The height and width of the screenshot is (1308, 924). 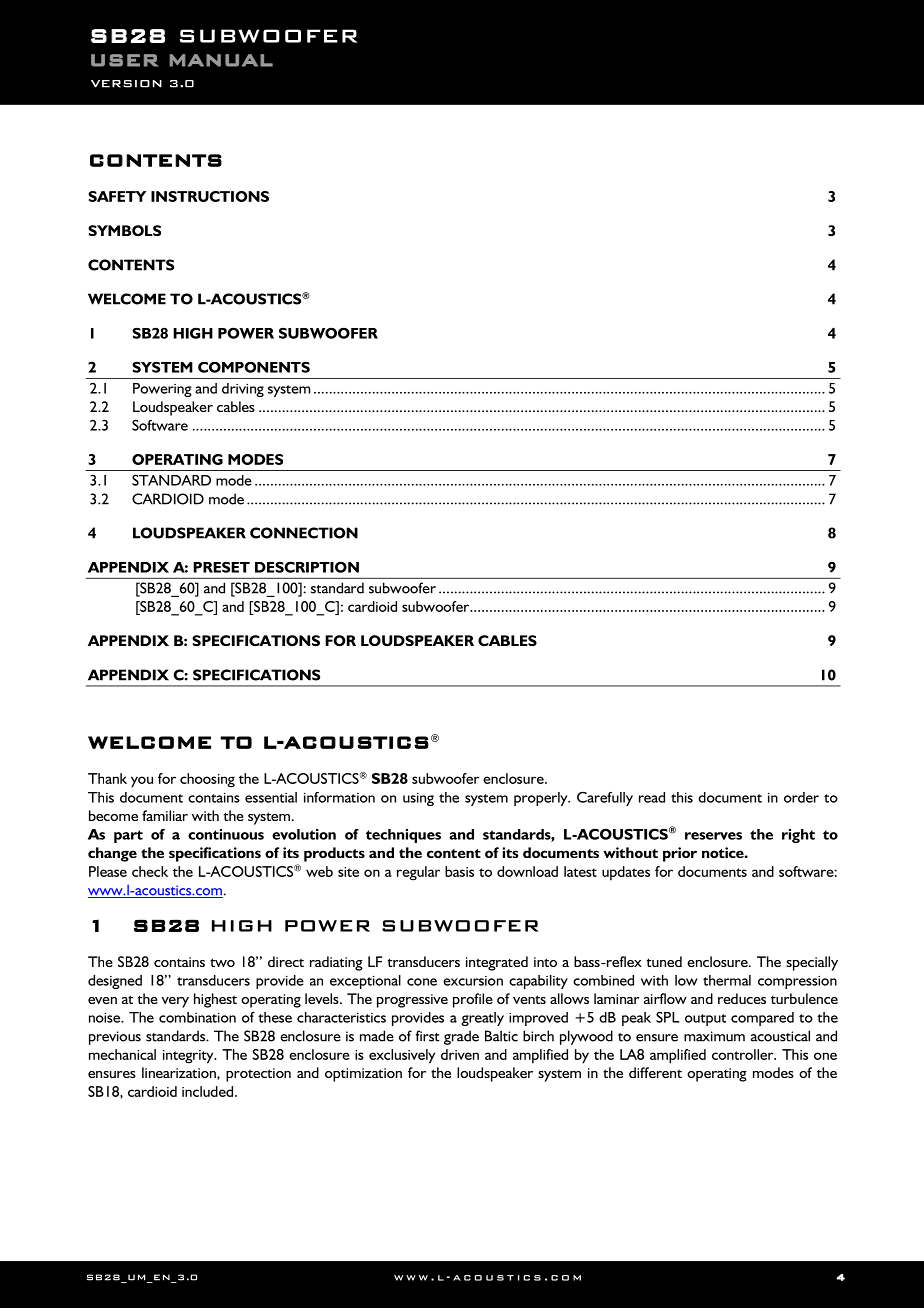 What do you see at coordinates (210, 196) in the screenshot?
I see `INSTRUCTIONS` at bounding box center [210, 196].
